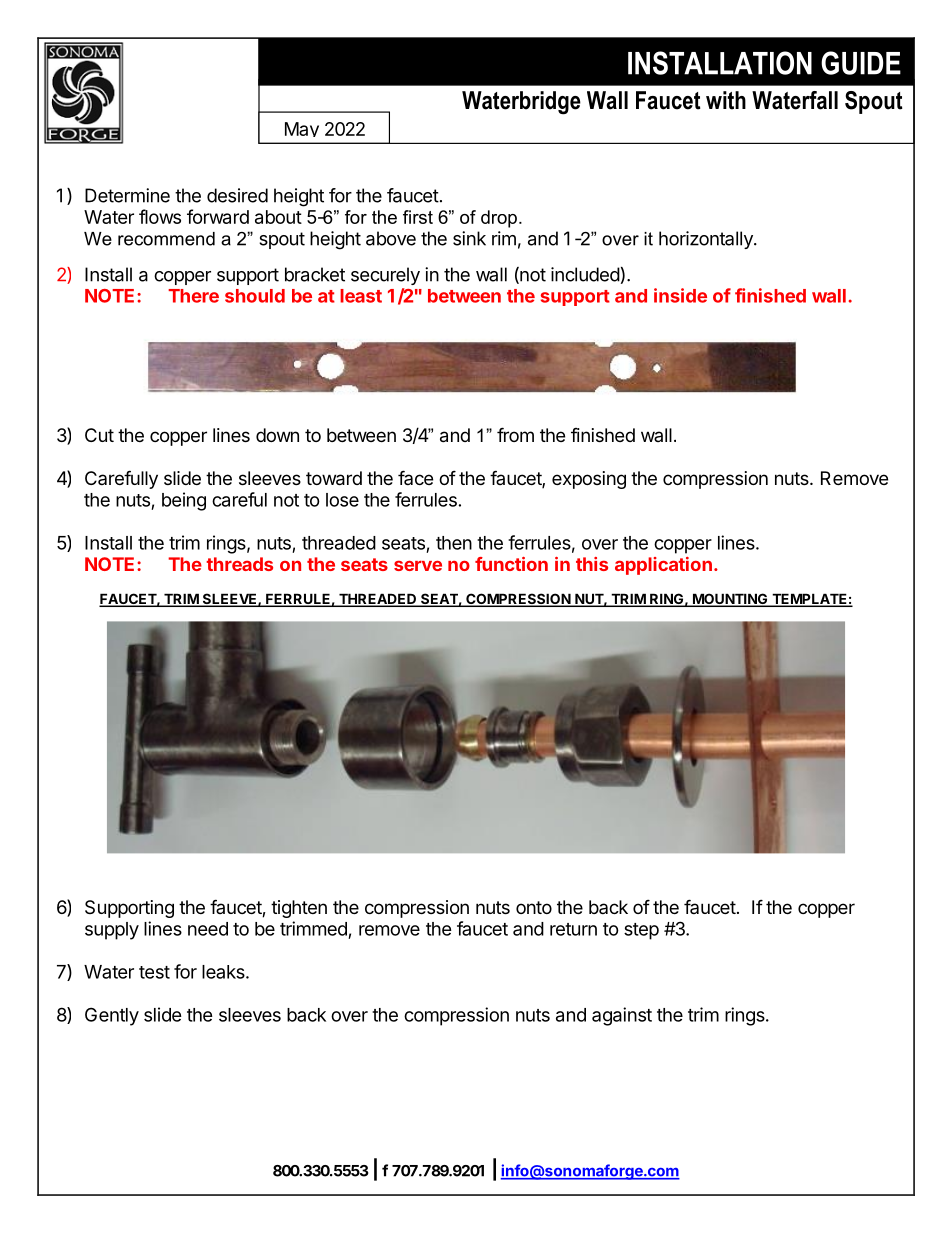  I want to click on then, so click(454, 543).
